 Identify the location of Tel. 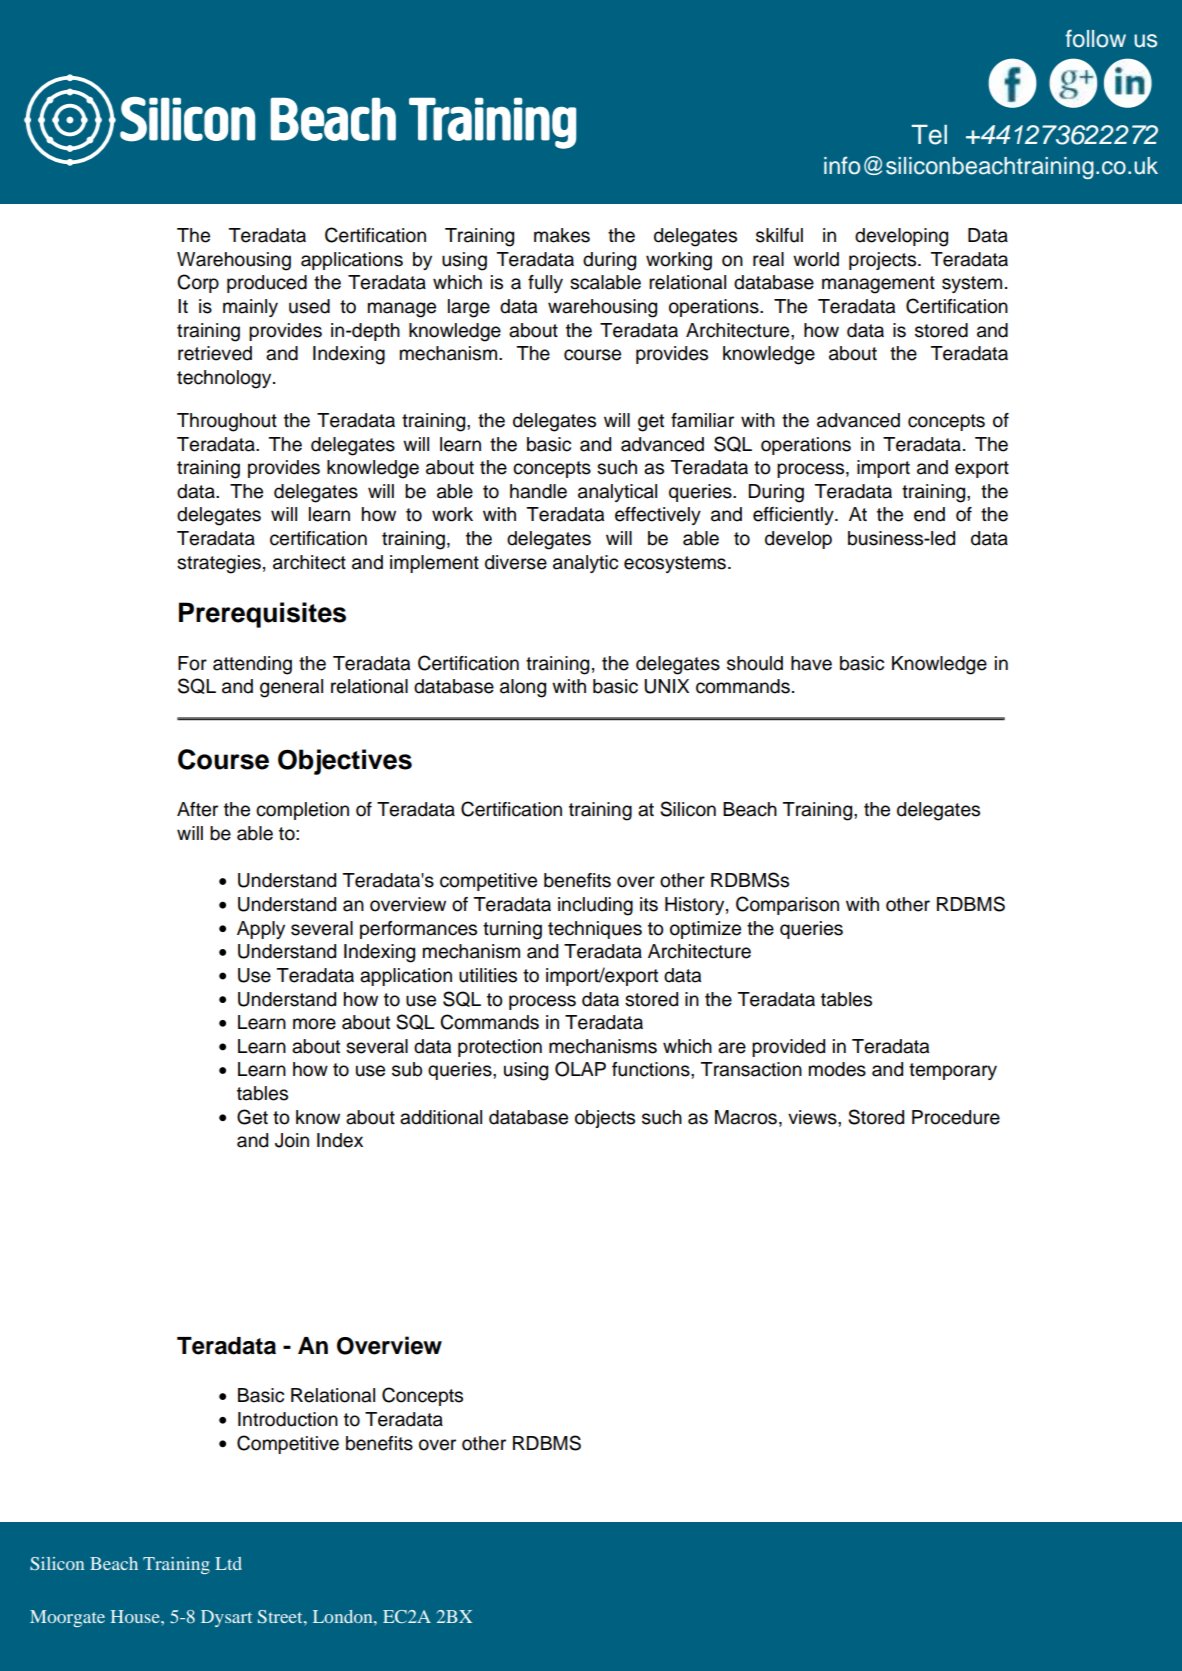
(929, 135).
